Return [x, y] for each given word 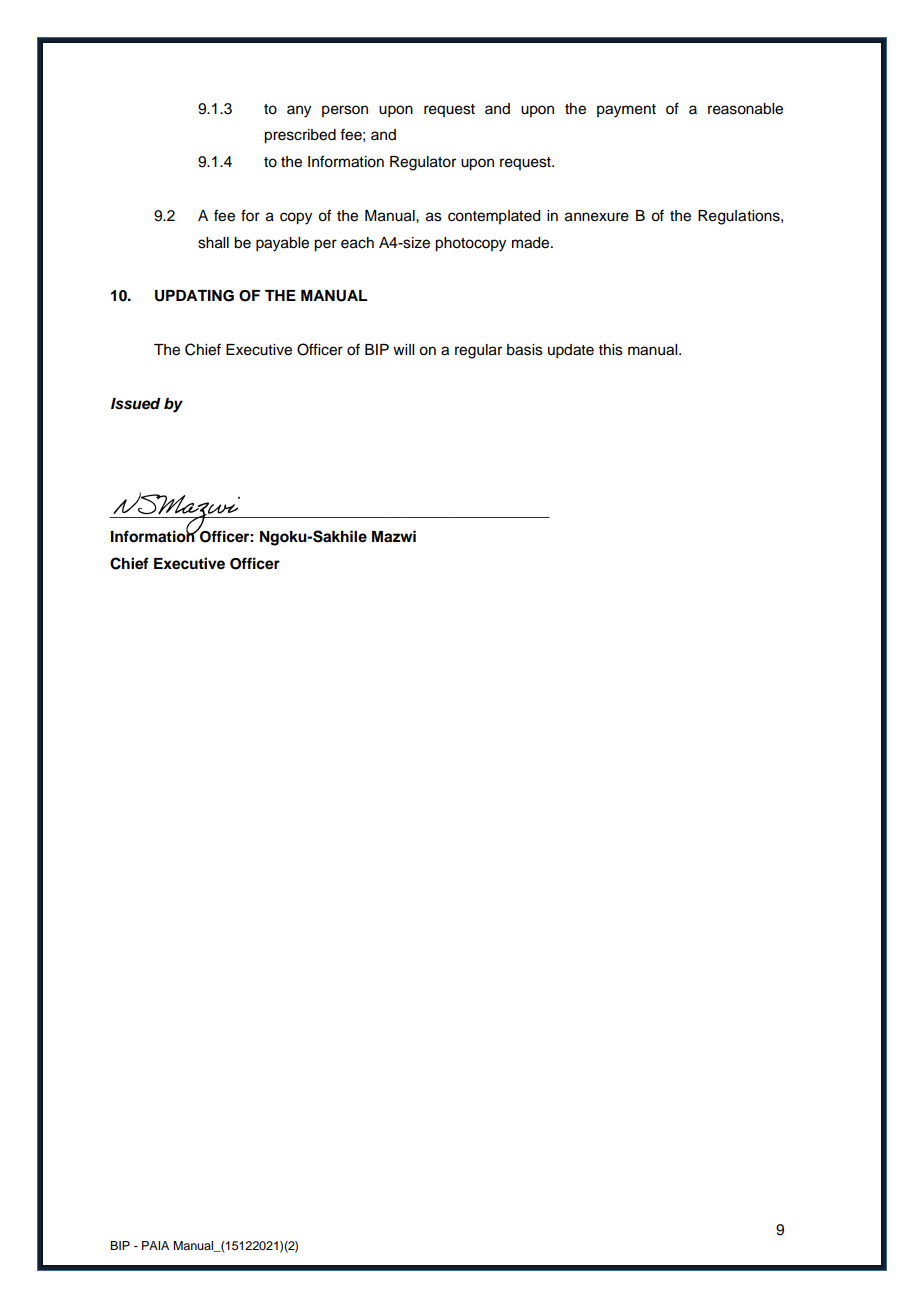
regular [478, 351]
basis [525, 350]
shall [213, 243]
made [532, 243]
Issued [136, 404]
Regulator [423, 163]
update [571, 351]
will [403, 349]
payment [626, 111]
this [611, 350]
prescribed [300, 136]
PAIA [155, 1245]
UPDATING [194, 296]
